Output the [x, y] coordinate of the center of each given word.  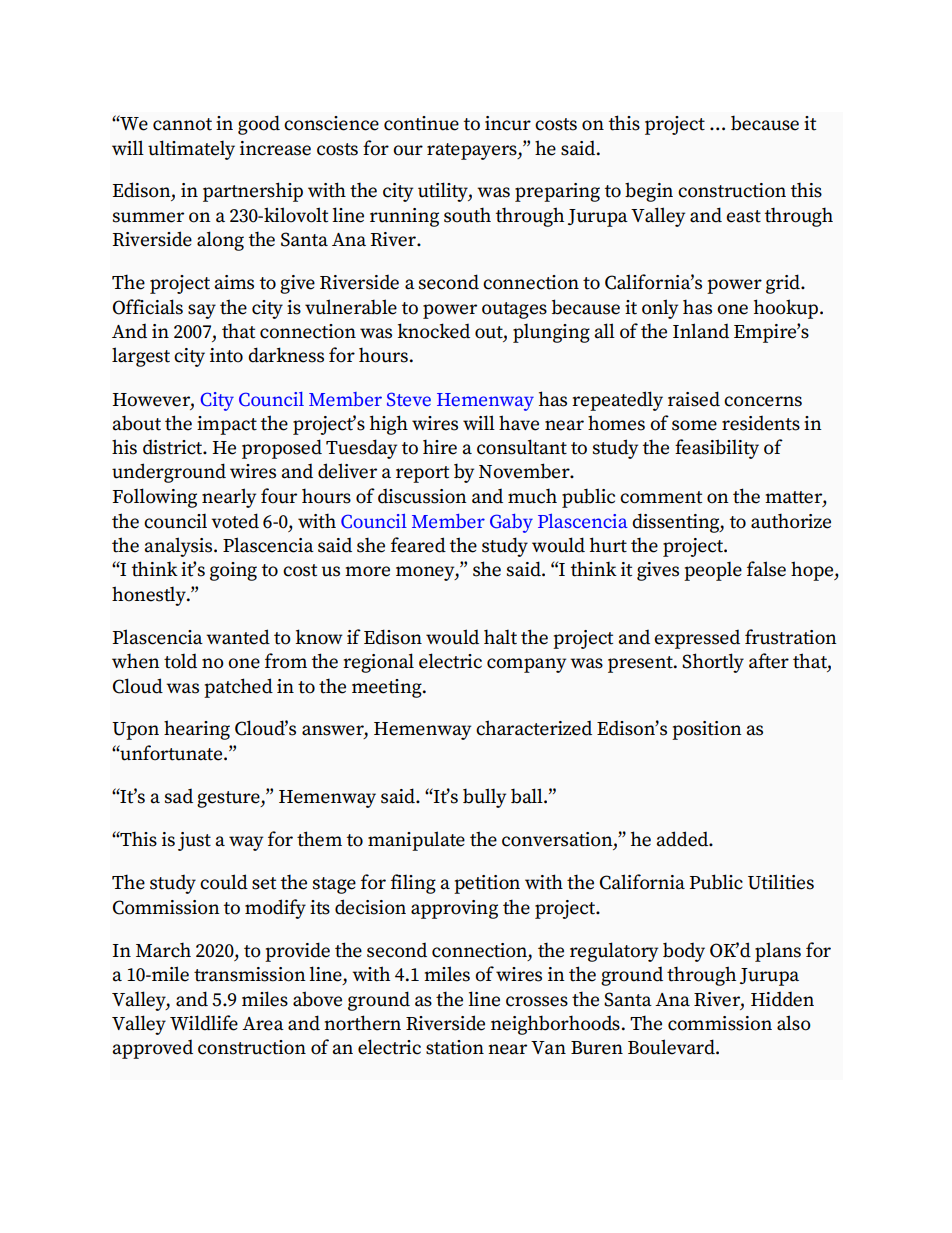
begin [649, 192]
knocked [433, 331]
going [233, 571]
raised [694, 399]
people [713, 571]
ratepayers [473, 151]
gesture [229, 799]
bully [484, 798]
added [684, 839]
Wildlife [204, 1023]
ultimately [191, 150]
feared [418, 545]
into [226, 355]
